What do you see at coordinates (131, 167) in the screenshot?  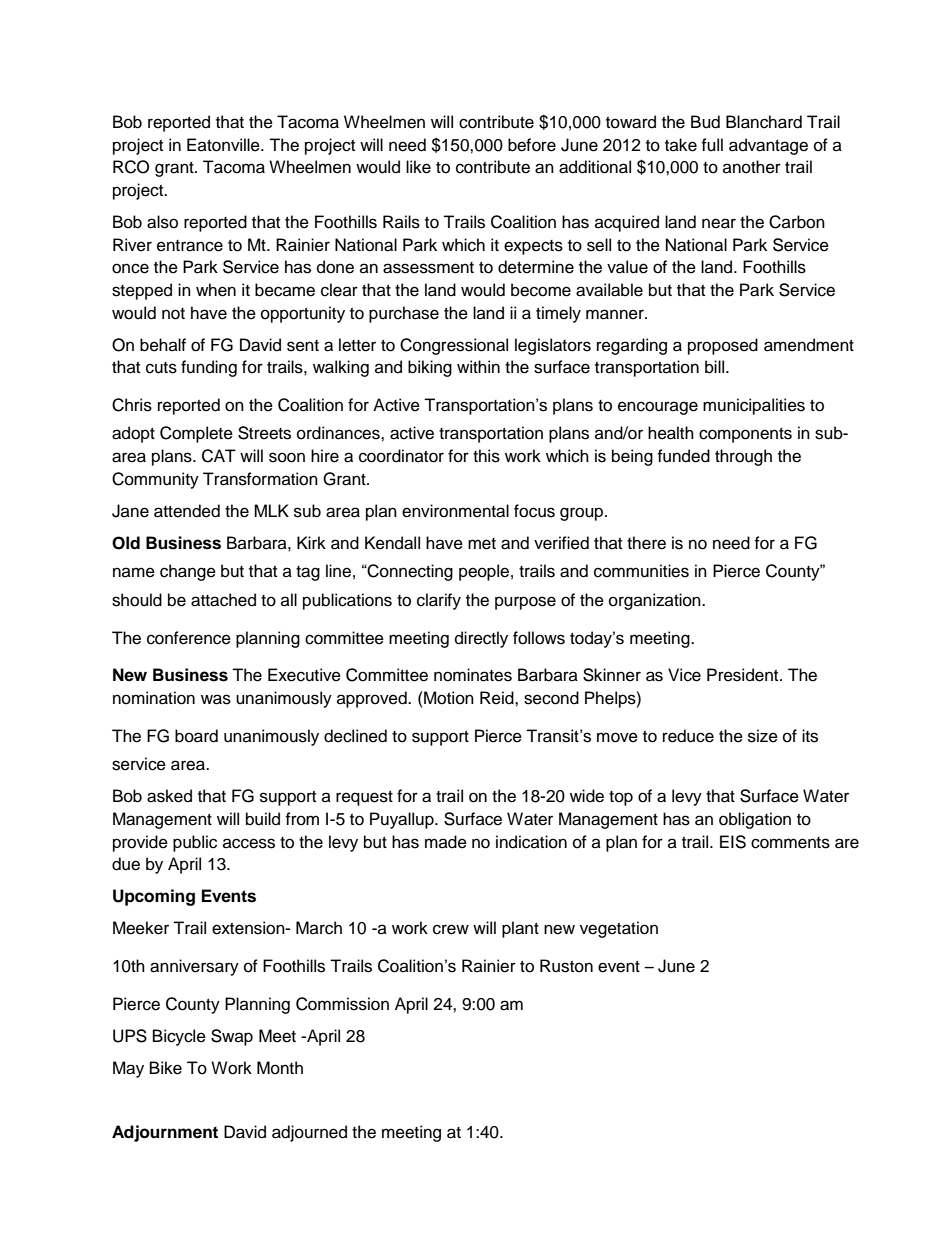 I see `RCO` at bounding box center [131, 167].
